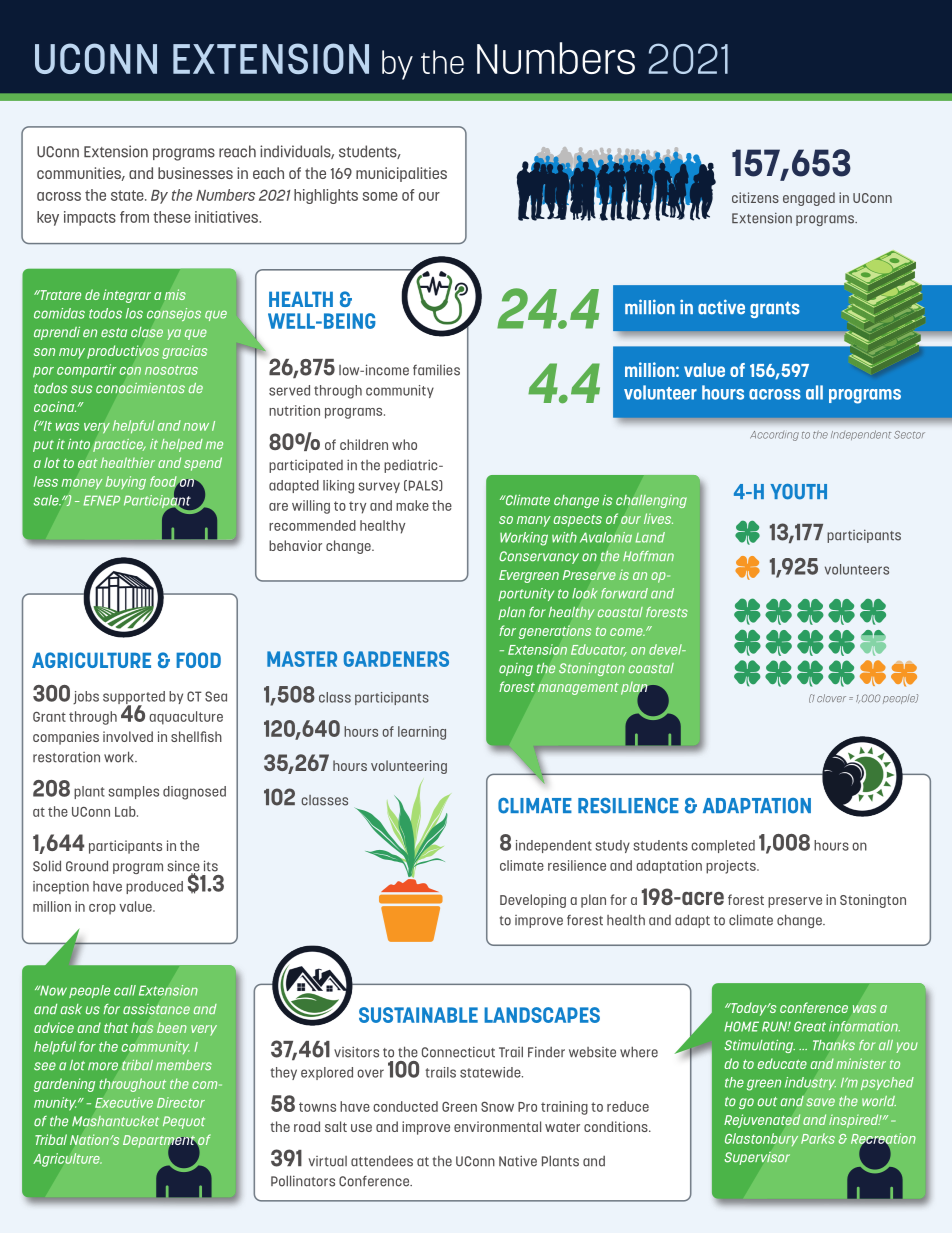  I want to click on Native, so click(518, 1161).
